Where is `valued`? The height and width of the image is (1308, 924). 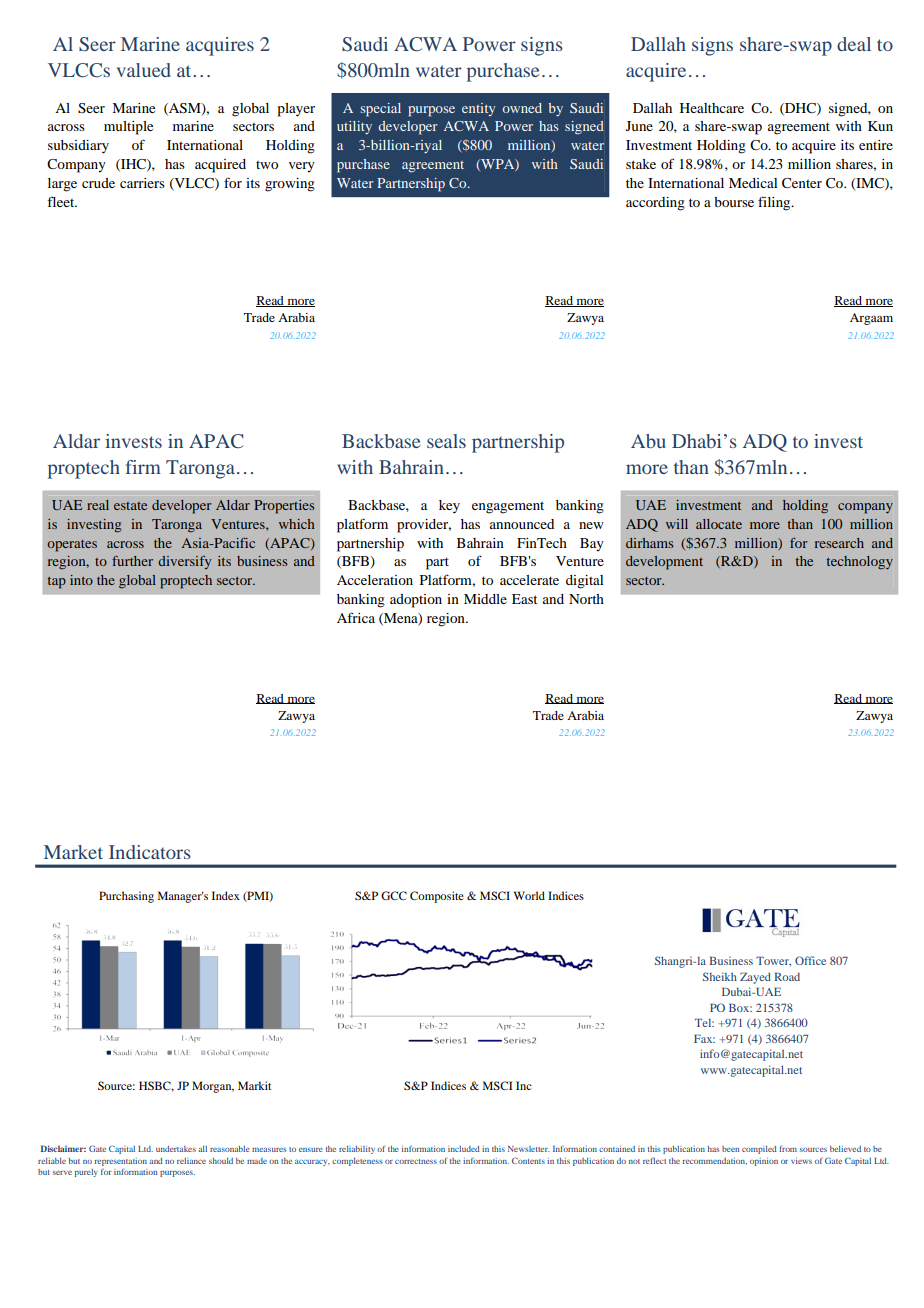 valued is located at coordinates (144, 70).
